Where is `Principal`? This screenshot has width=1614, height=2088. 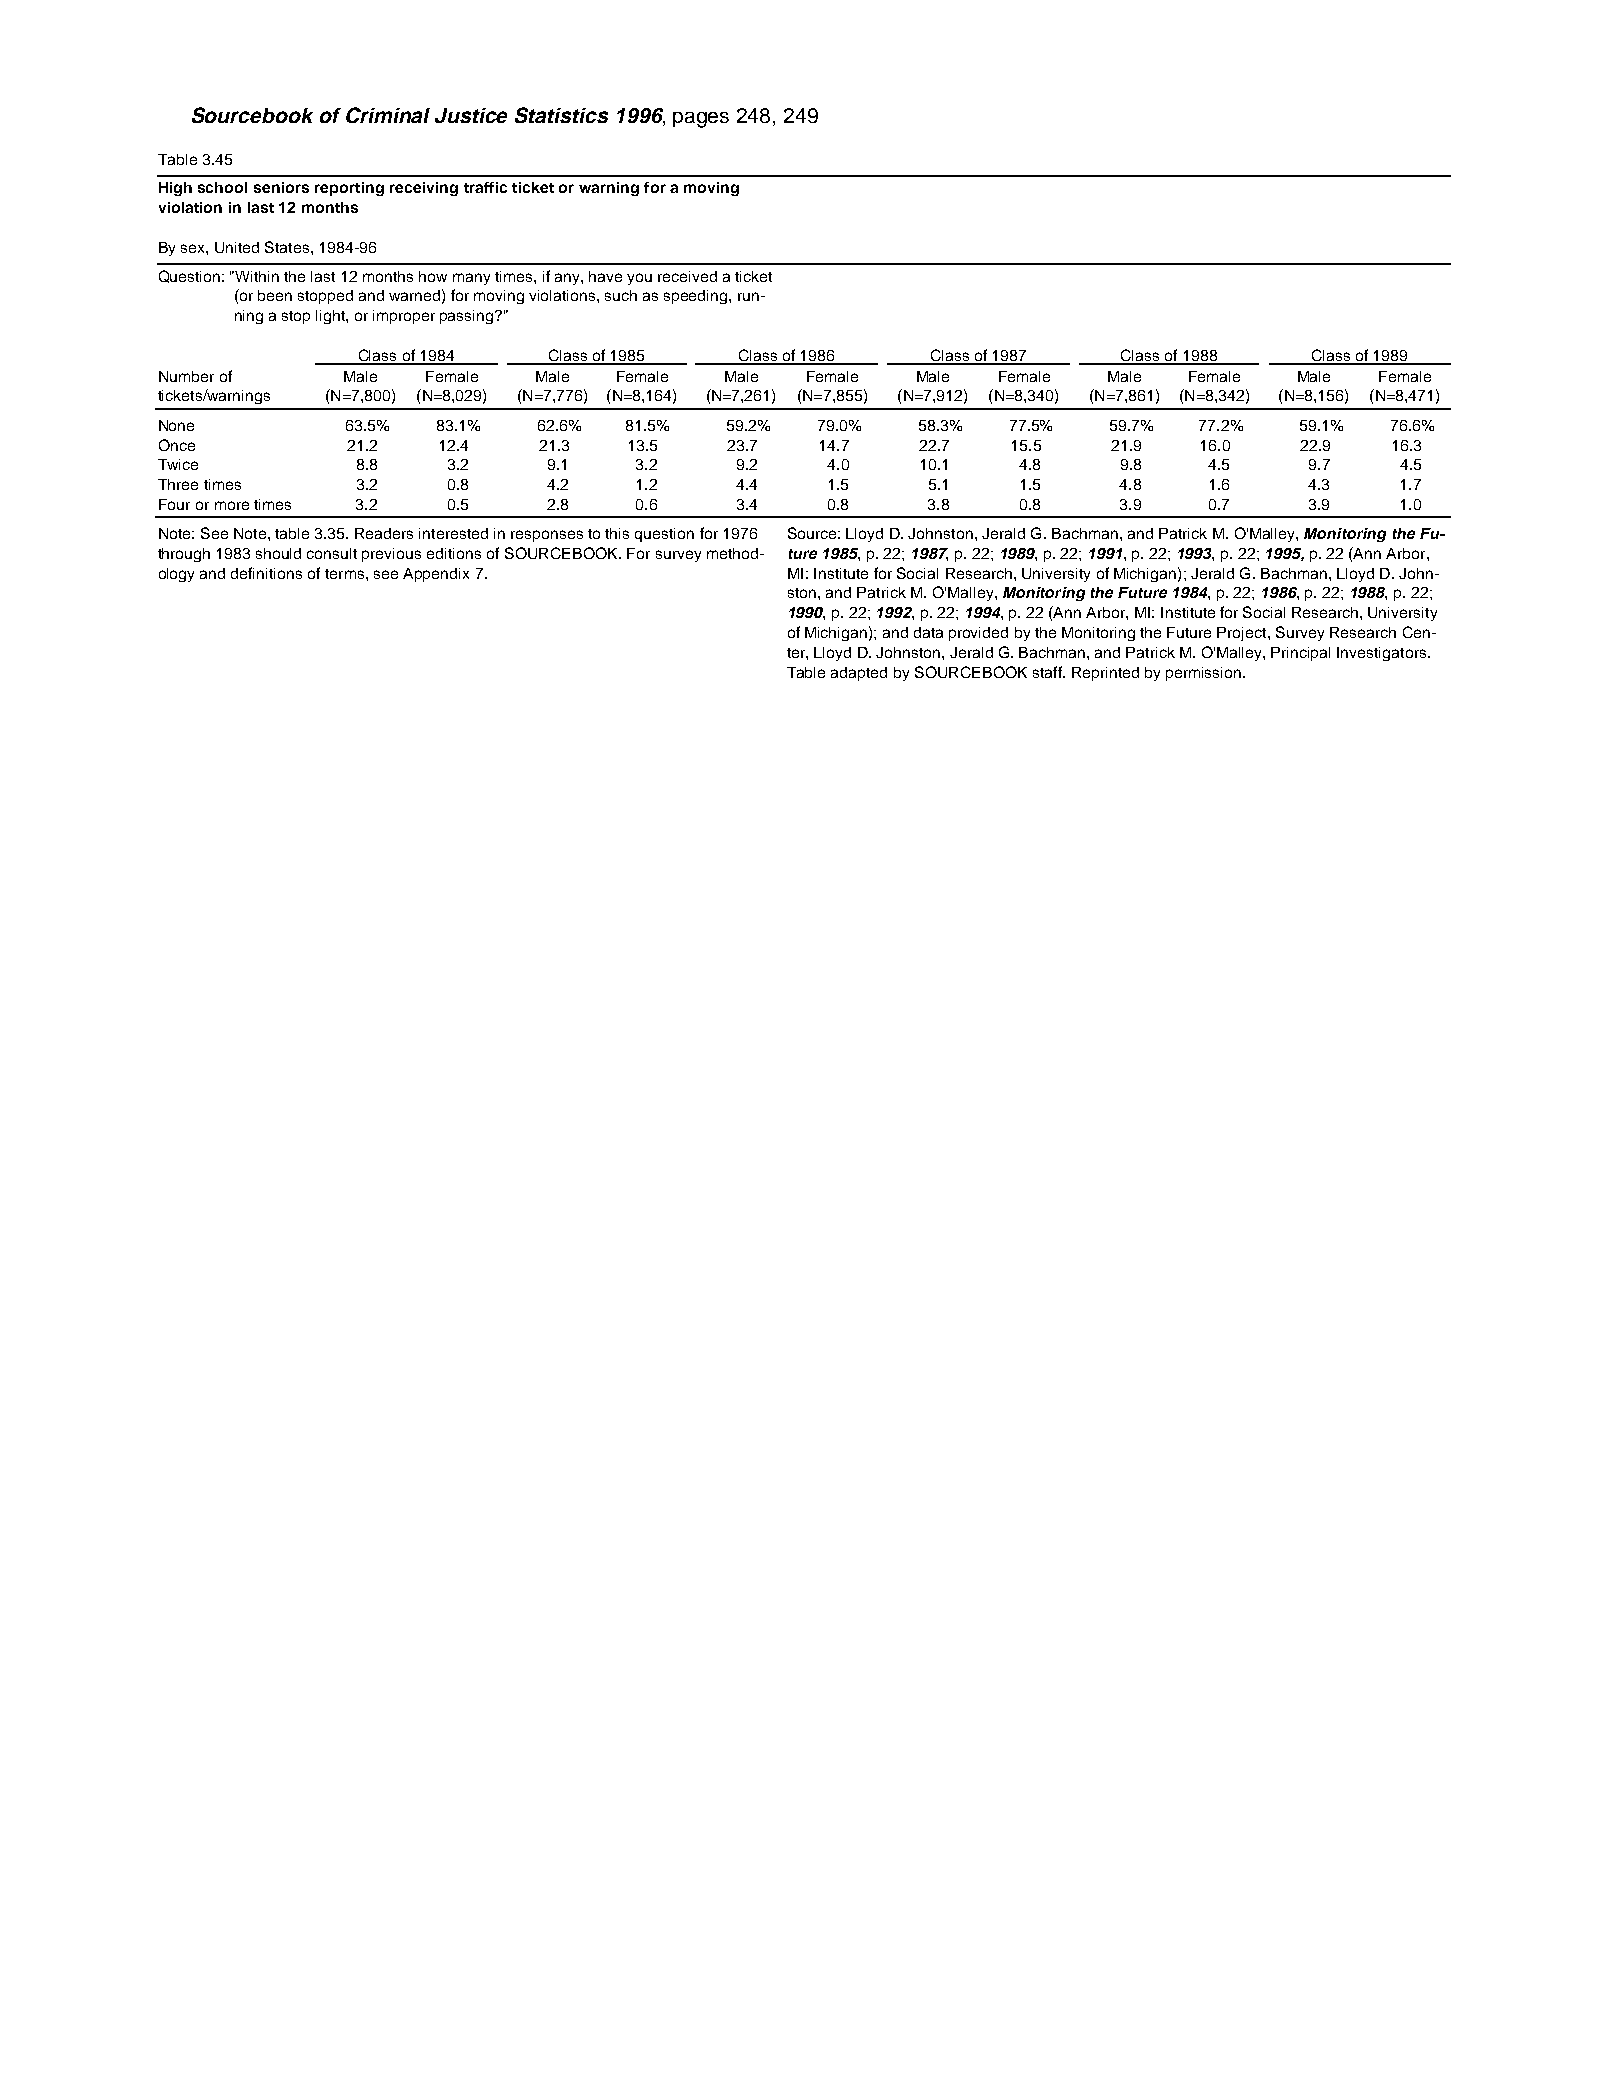 Principal is located at coordinates (1300, 654).
